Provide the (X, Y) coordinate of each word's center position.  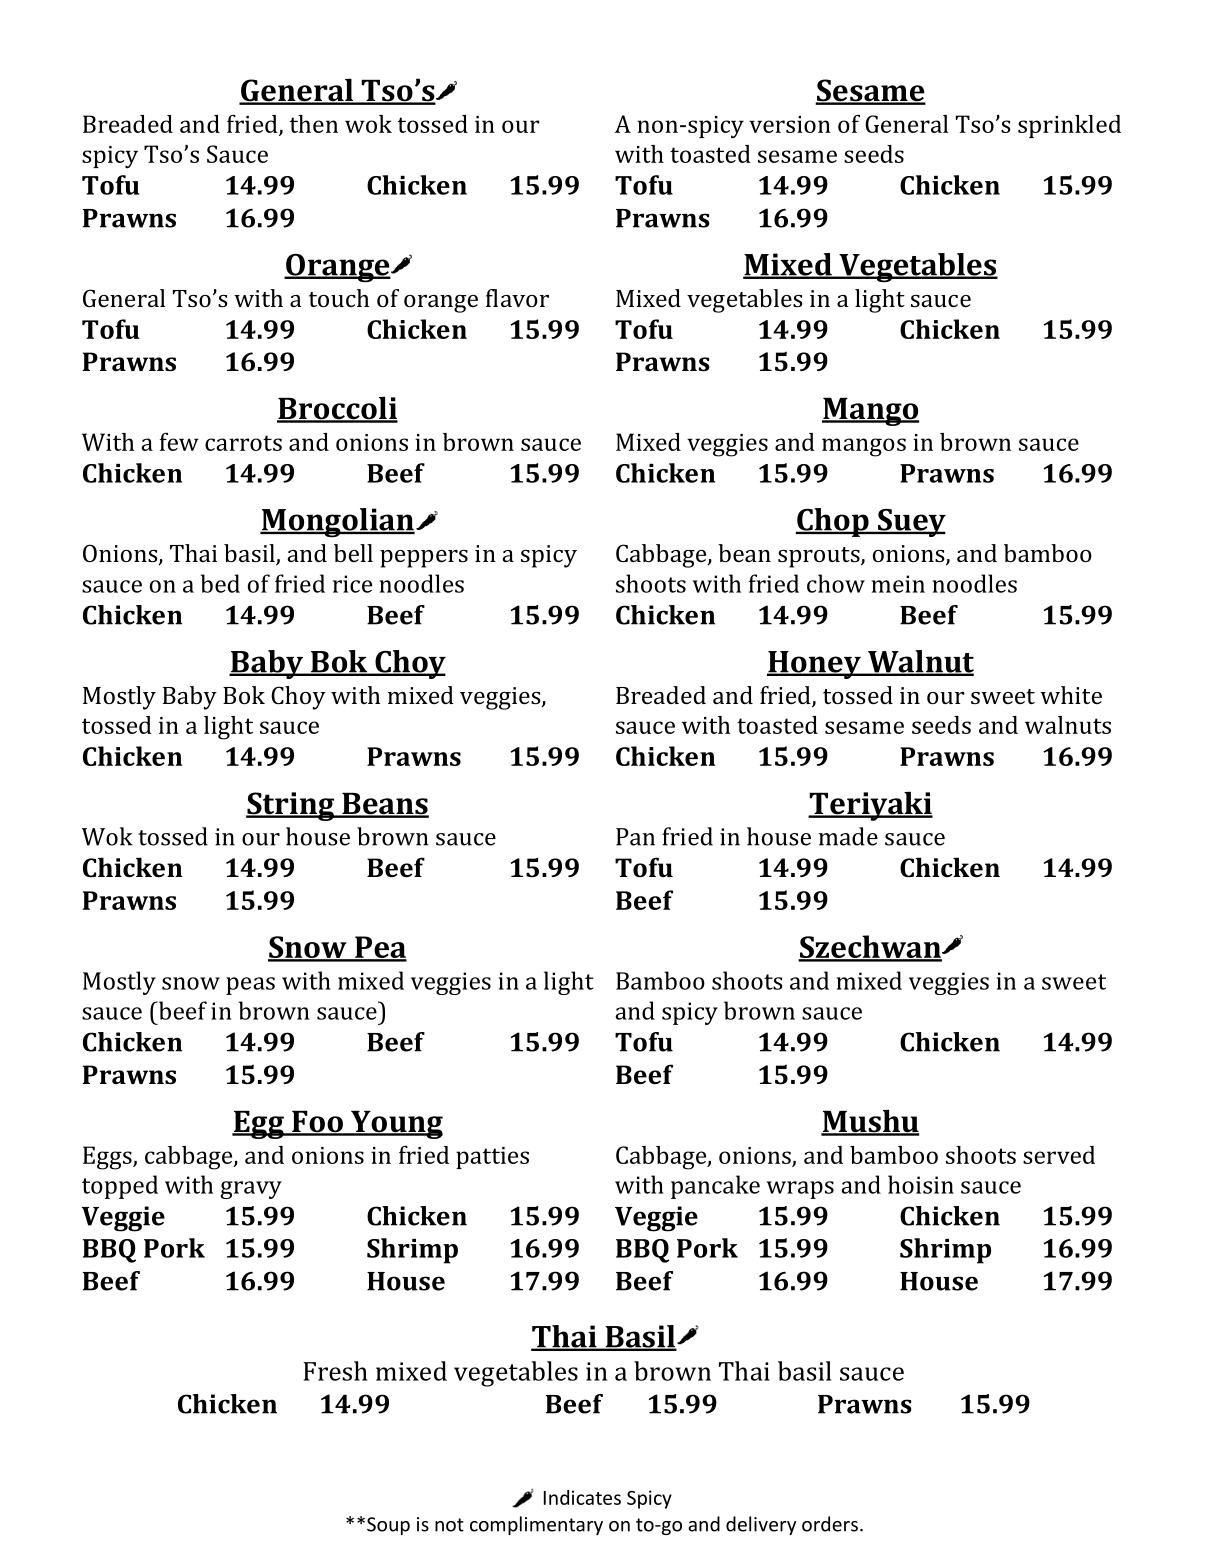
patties (492, 1158)
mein (898, 584)
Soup (388, 1526)
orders (830, 1524)
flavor (517, 298)
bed (220, 583)
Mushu (870, 1122)
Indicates (582, 1497)
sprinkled (1069, 126)
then (314, 124)
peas (250, 986)
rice (352, 584)
